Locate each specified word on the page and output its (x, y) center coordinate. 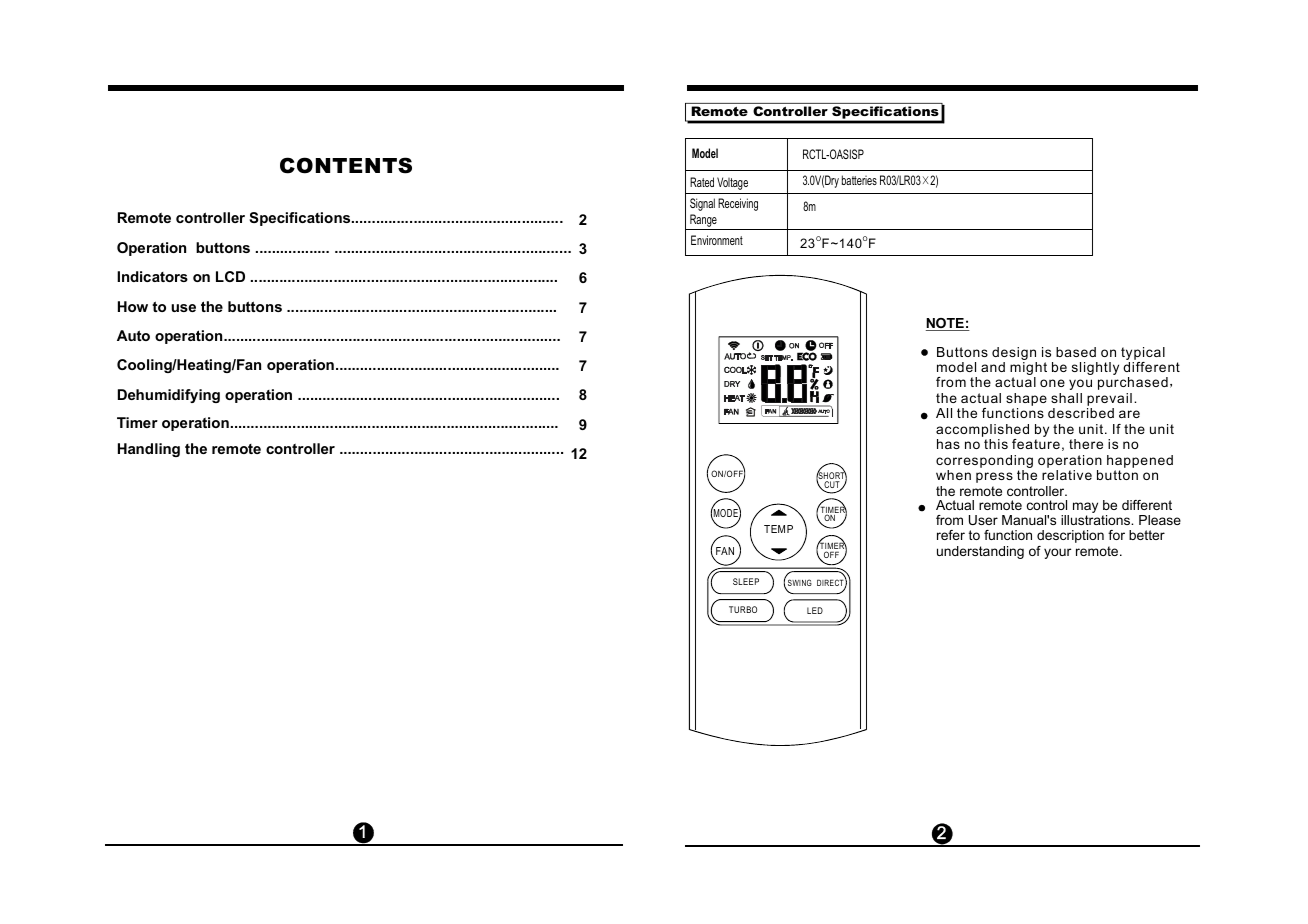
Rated (702, 182)
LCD (230, 276)
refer (951, 535)
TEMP (778, 529)
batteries (859, 180)
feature (1036, 444)
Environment (717, 240)
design (1014, 353)
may (1085, 507)
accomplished (982, 432)
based (1076, 352)
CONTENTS (346, 165)
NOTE (946, 324)
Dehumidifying (169, 396)
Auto (133, 335)
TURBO (743, 609)
